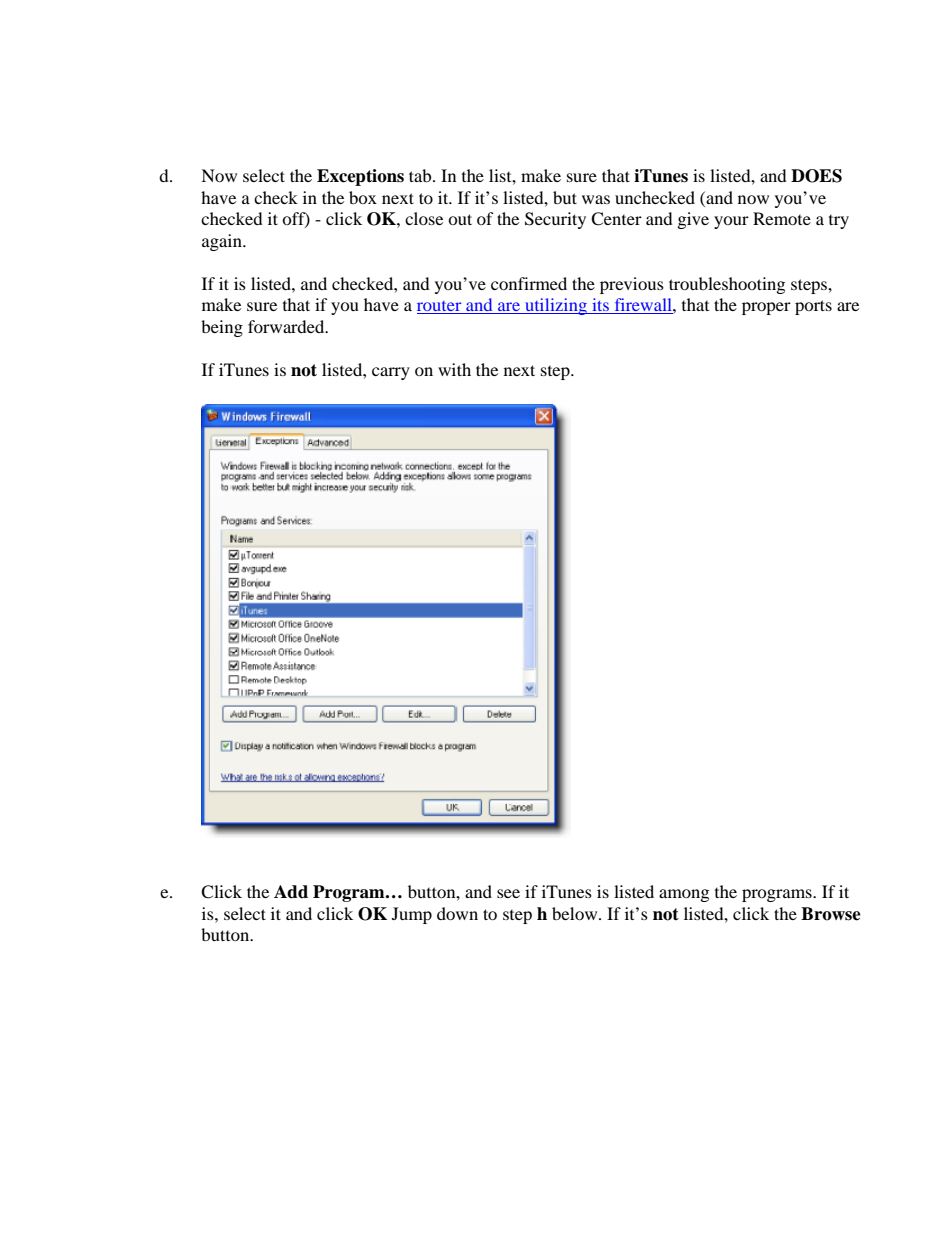 The width and height of the screenshot is (952, 1233). What do you see at coordinates (291, 892) in the screenshot?
I see `Add` at bounding box center [291, 892].
